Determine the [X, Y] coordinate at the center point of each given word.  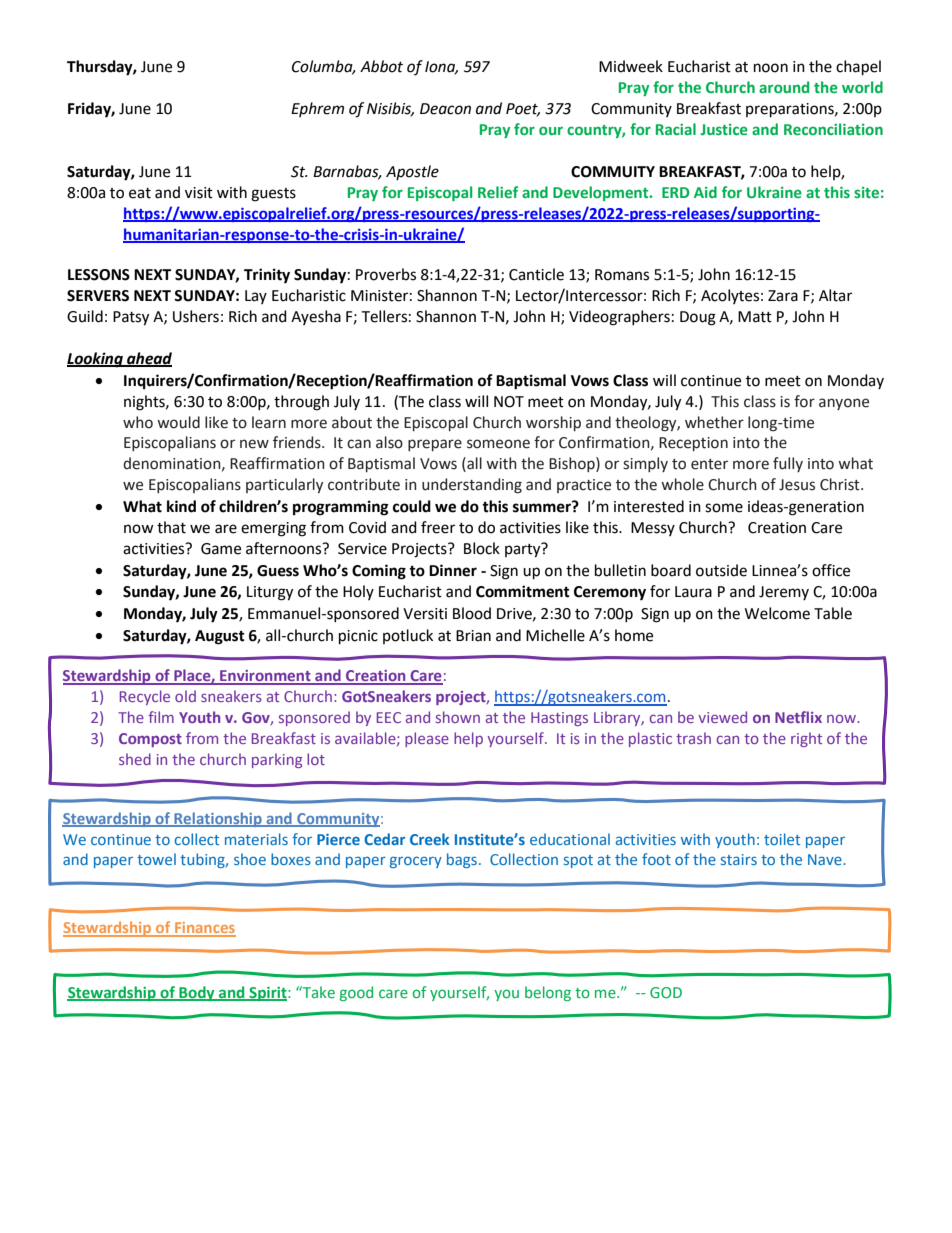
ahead [148, 359]
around [784, 87]
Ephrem [317, 109]
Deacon [445, 109]
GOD [666, 992]
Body [197, 993]
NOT [509, 402]
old [185, 696]
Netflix [798, 717]
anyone [844, 404]
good [356, 993]
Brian [473, 636]
